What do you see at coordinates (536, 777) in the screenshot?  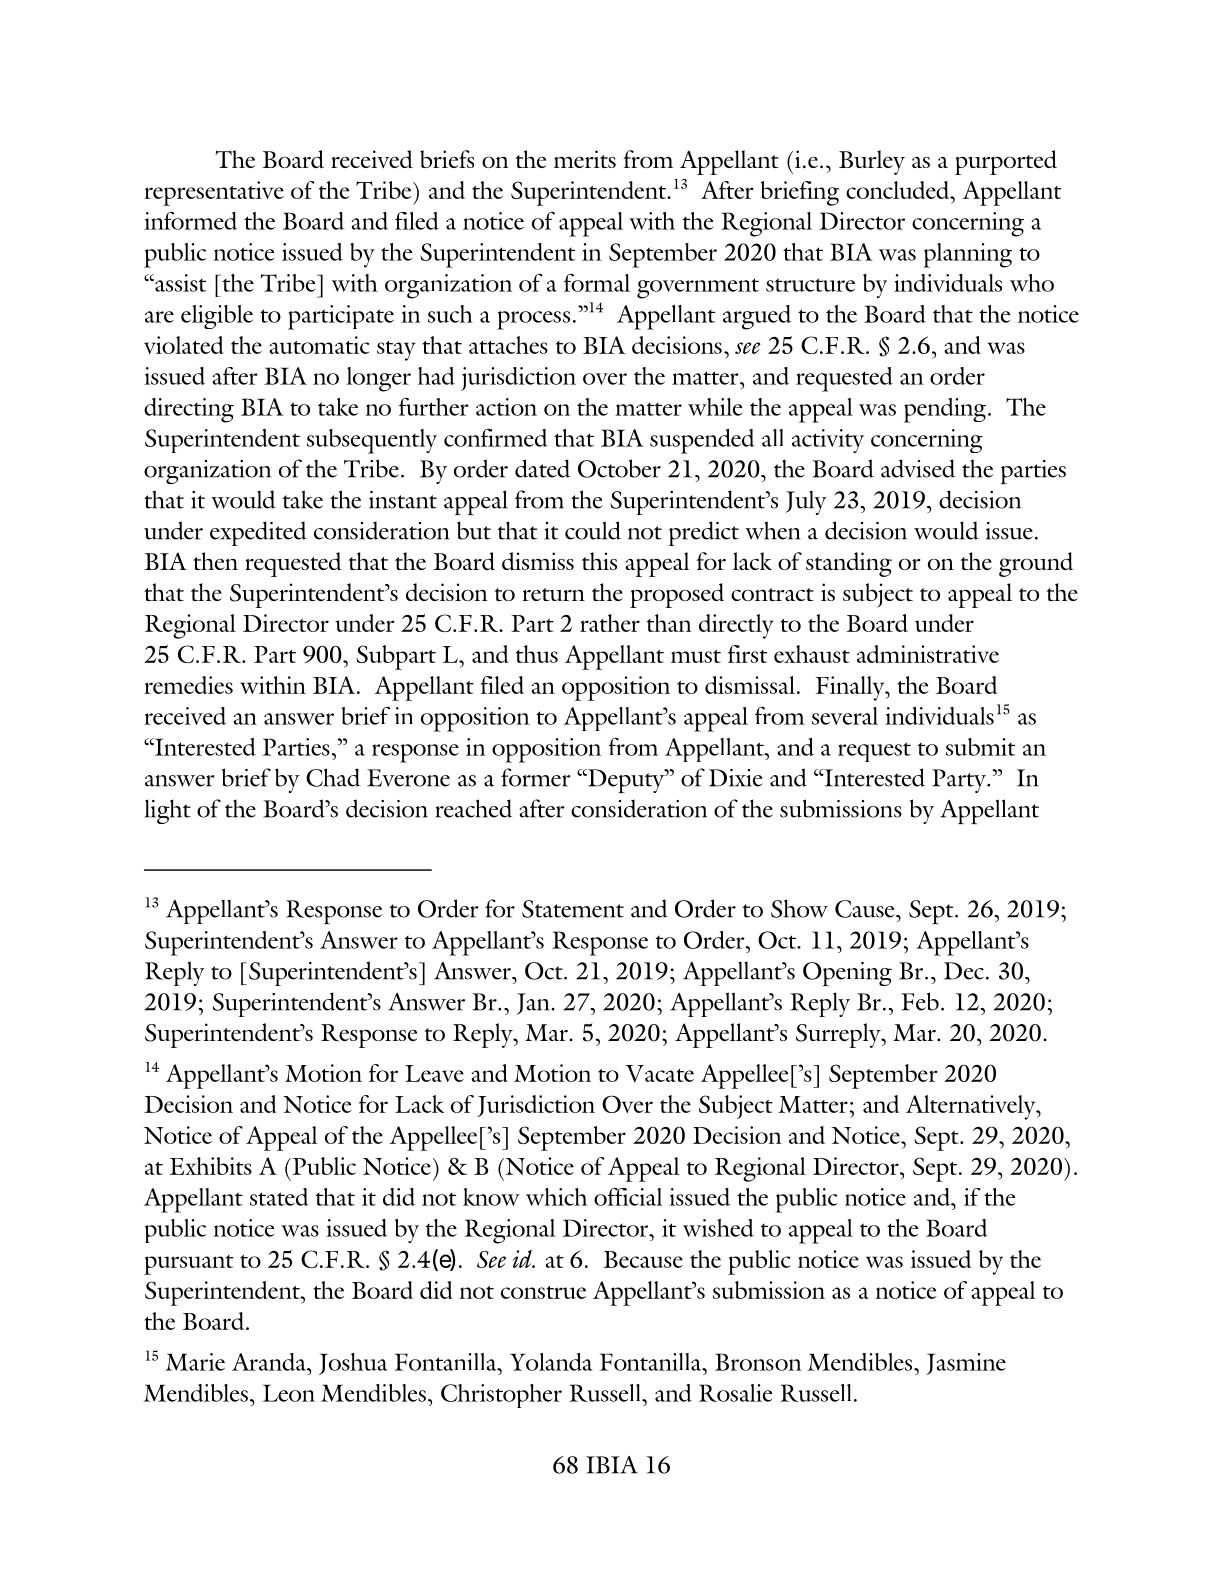 I see `former` at bounding box center [536, 777].
